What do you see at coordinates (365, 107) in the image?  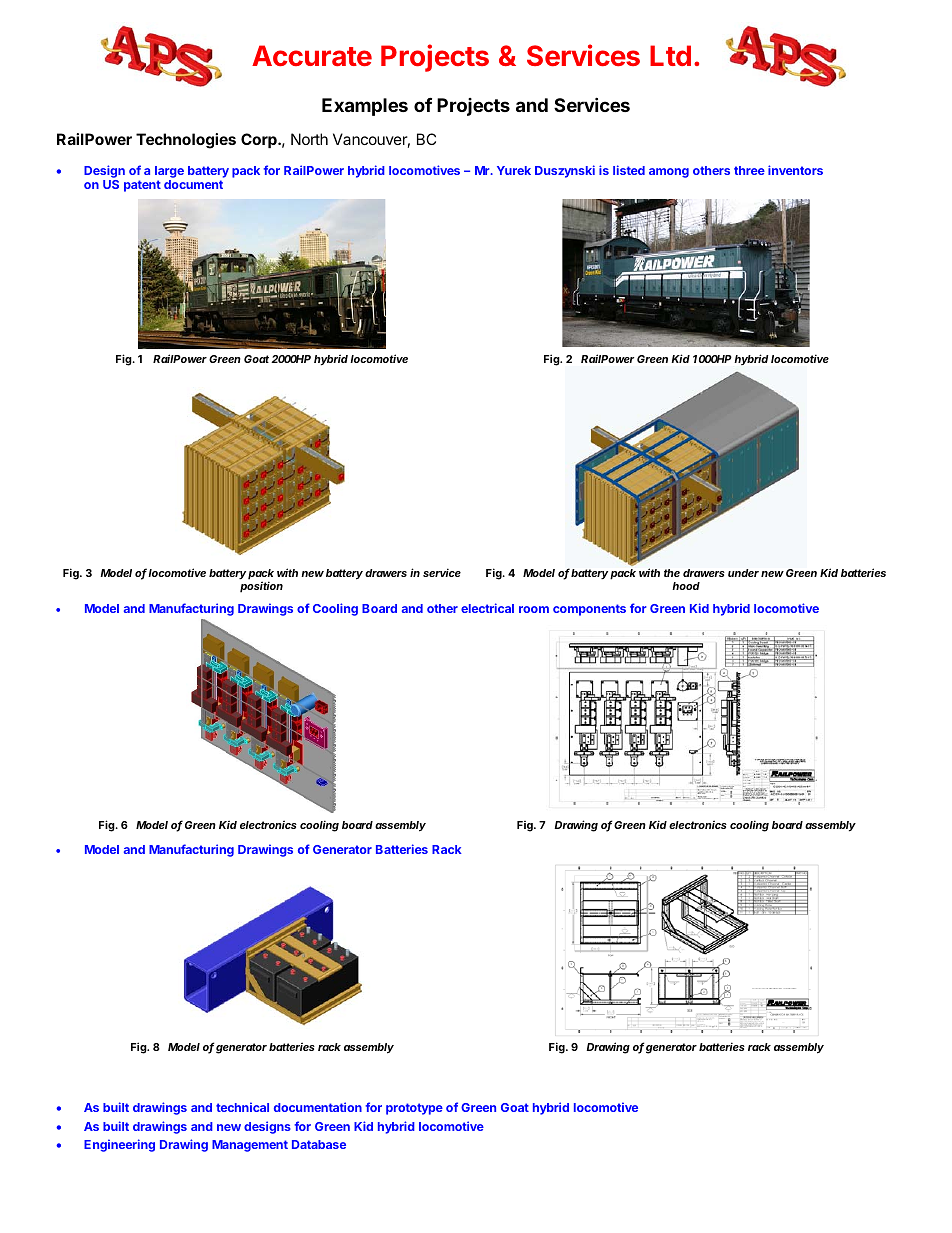 I see `Examples` at bounding box center [365, 107].
